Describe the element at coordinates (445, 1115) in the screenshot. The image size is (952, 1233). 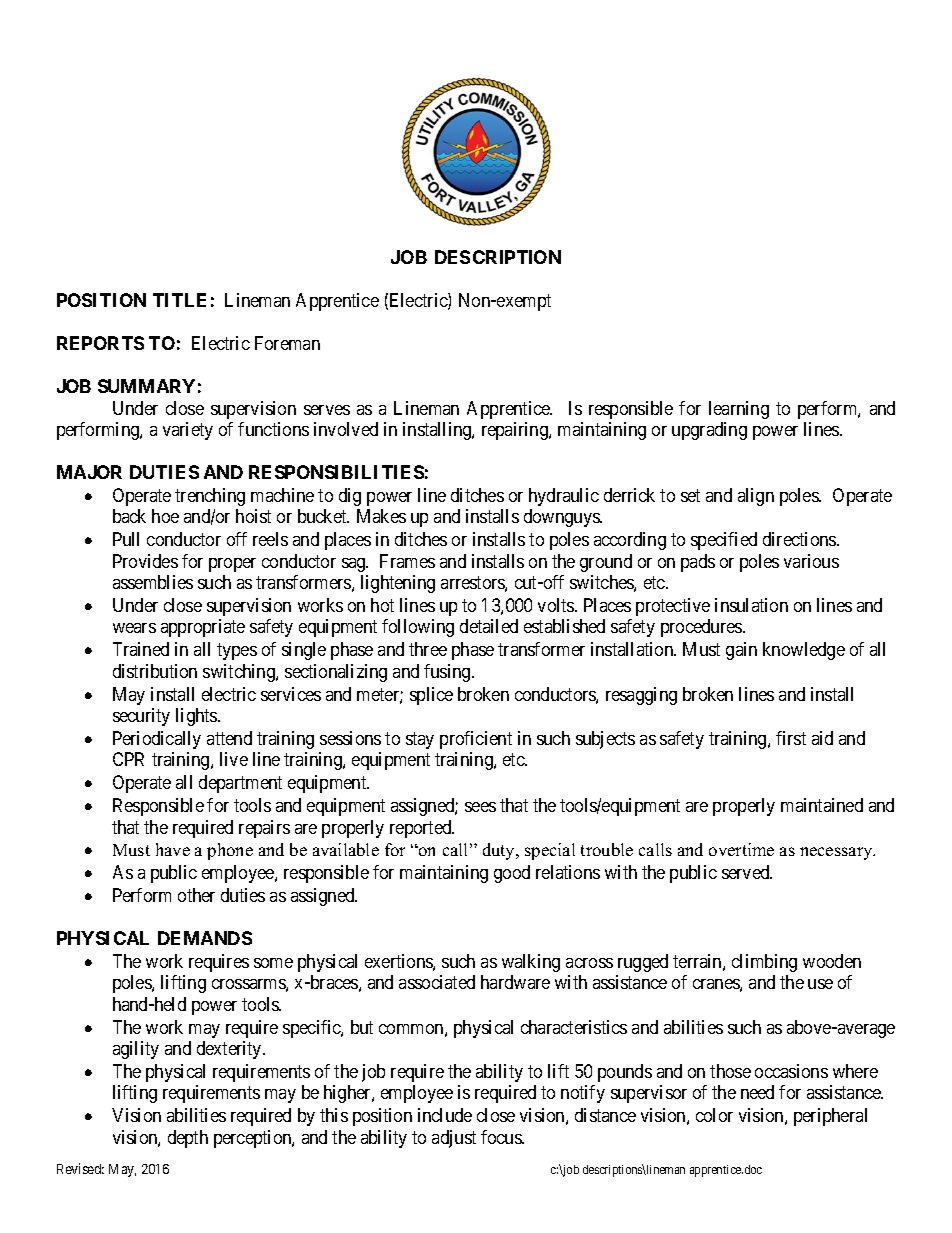
I see `include` at that location.
